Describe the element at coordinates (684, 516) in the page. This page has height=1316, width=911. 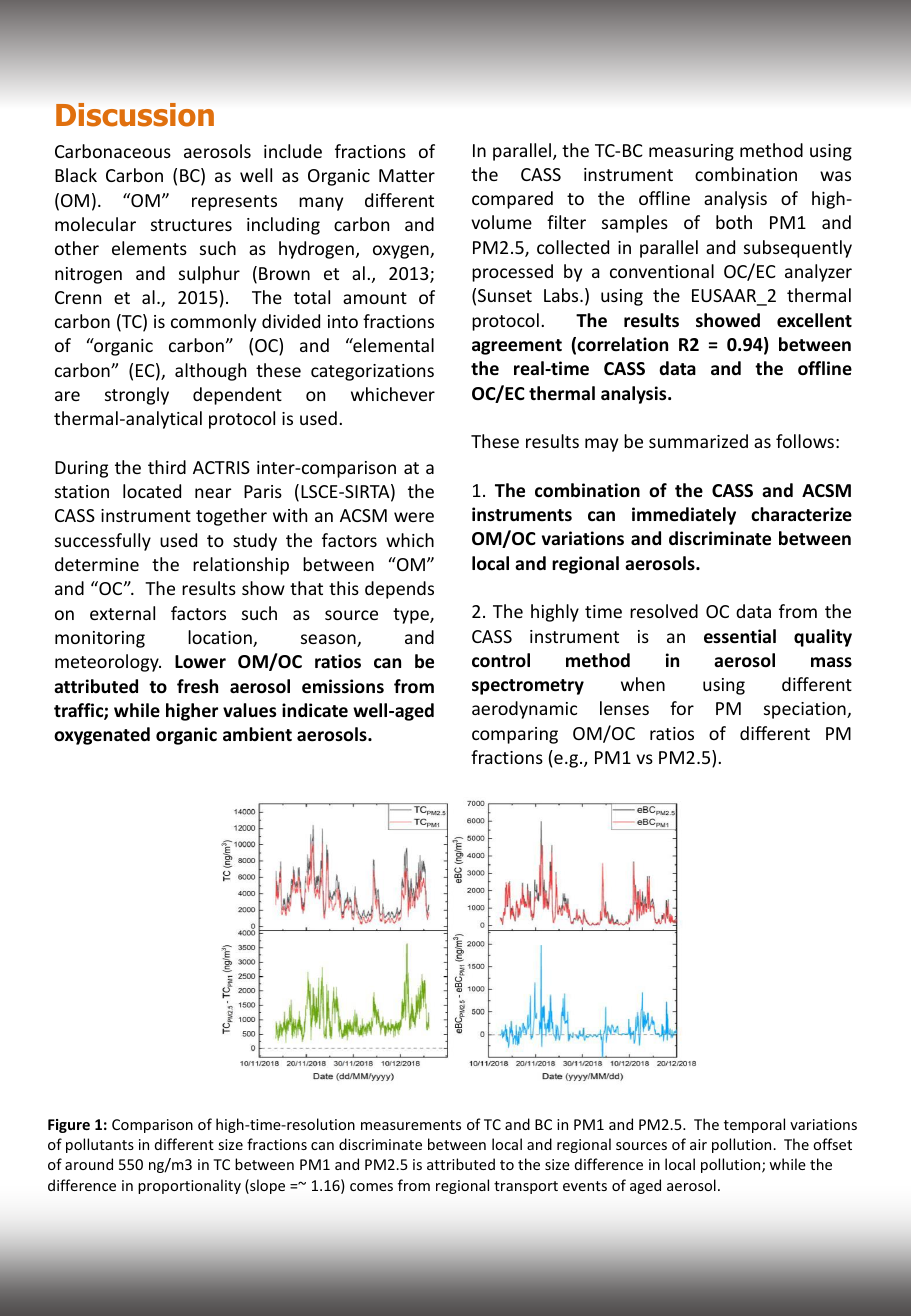
I see `immediately` at that location.
